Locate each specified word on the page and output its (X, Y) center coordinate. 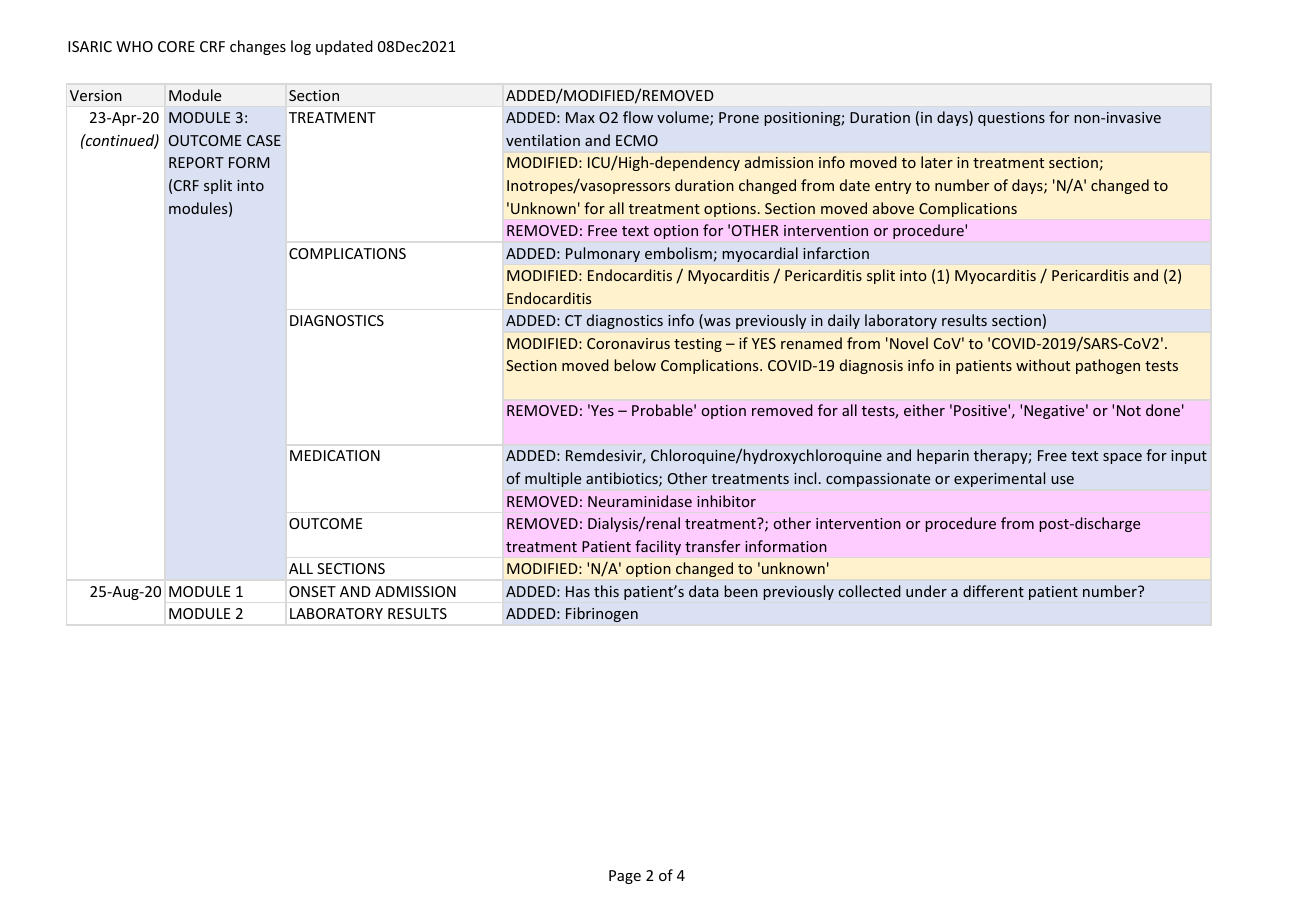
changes (258, 47)
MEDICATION (335, 455)
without (1043, 365)
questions (1011, 119)
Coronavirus (628, 343)
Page (625, 877)
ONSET (312, 591)
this (606, 591)
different (993, 591)
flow (638, 117)
